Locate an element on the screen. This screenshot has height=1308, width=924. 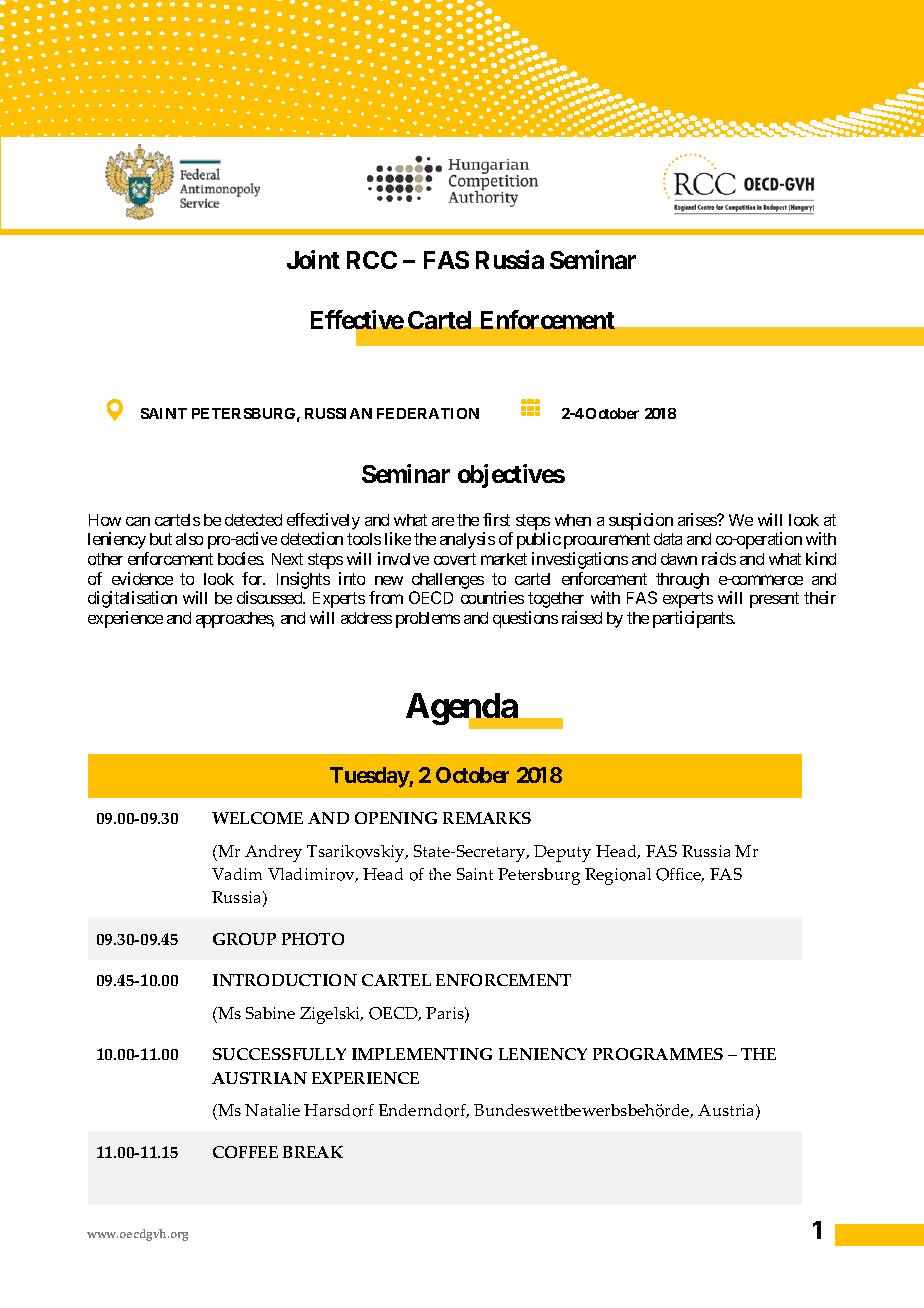
RCC is located at coordinates (372, 260).
